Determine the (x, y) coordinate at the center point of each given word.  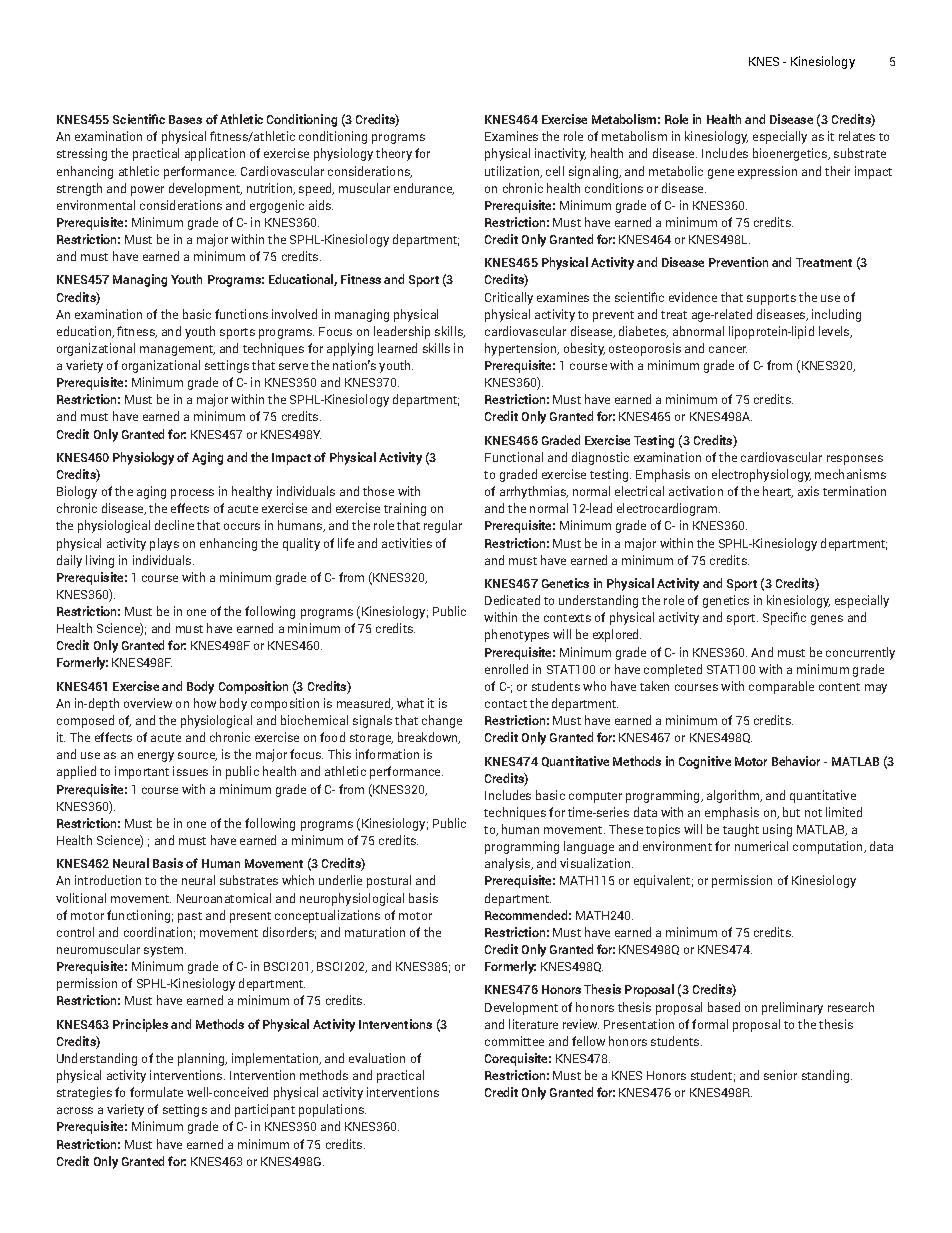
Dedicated (512, 600)
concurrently (860, 653)
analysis (508, 864)
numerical (761, 846)
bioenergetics (791, 154)
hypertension (522, 349)
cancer (728, 349)
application (215, 154)
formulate (156, 1092)
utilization (513, 172)
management (177, 350)
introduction (108, 880)
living (100, 561)
